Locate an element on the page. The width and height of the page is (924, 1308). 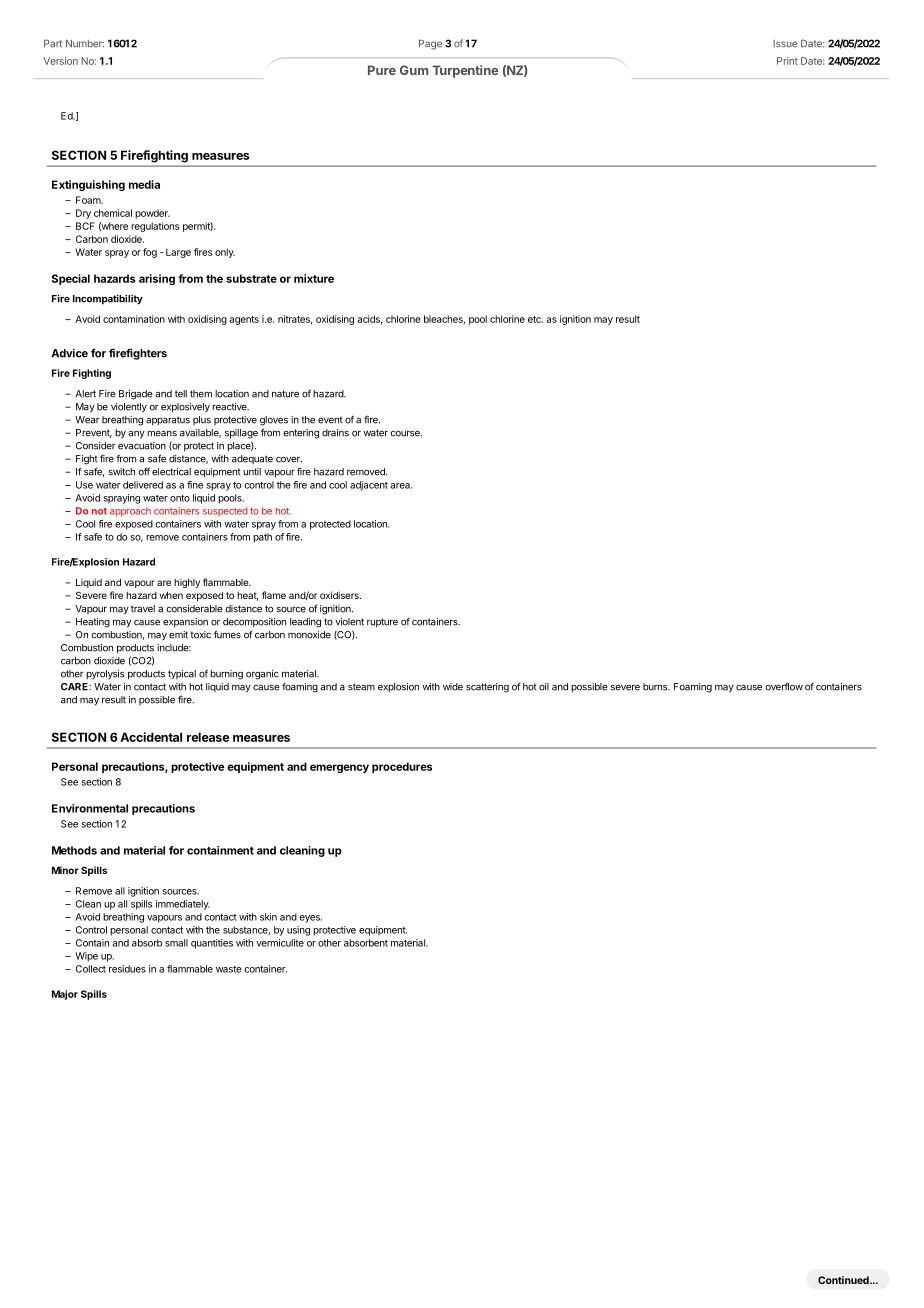
using is located at coordinates (298, 931).
